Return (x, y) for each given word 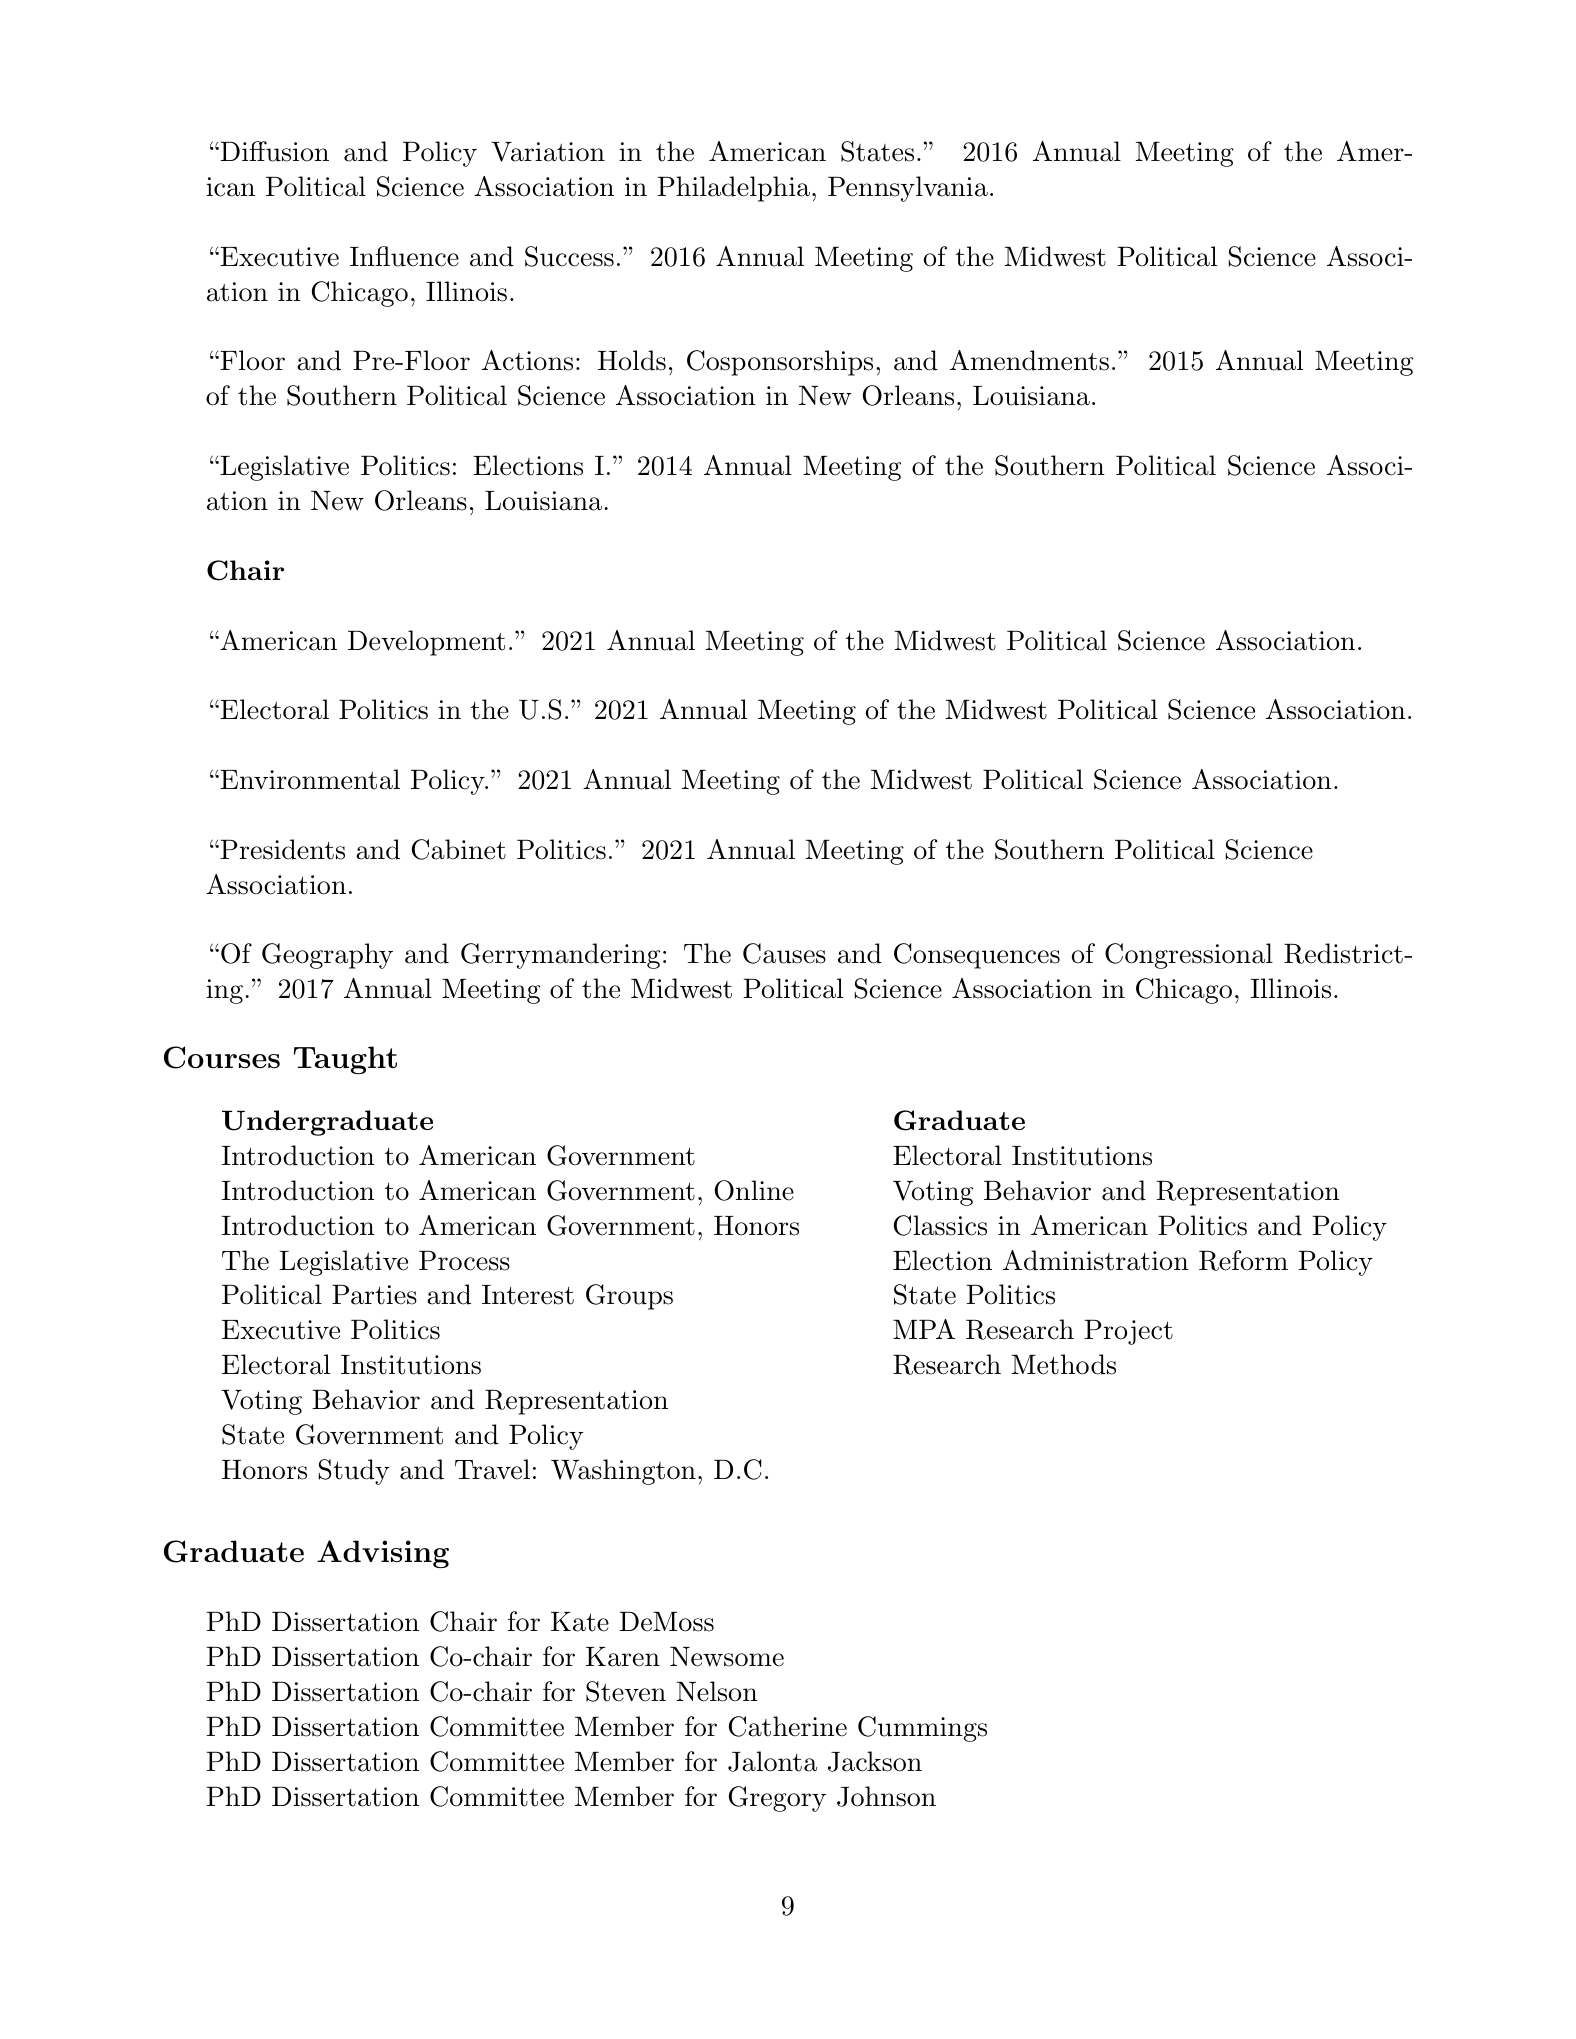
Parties (374, 1295)
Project (1128, 1332)
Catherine (788, 1726)
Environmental (309, 779)
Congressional (1189, 956)
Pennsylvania (908, 189)
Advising (383, 1554)
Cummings (922, 1729)
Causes (784, 953)
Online (754, 1190)
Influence (404, 256)
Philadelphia (733, 189)
